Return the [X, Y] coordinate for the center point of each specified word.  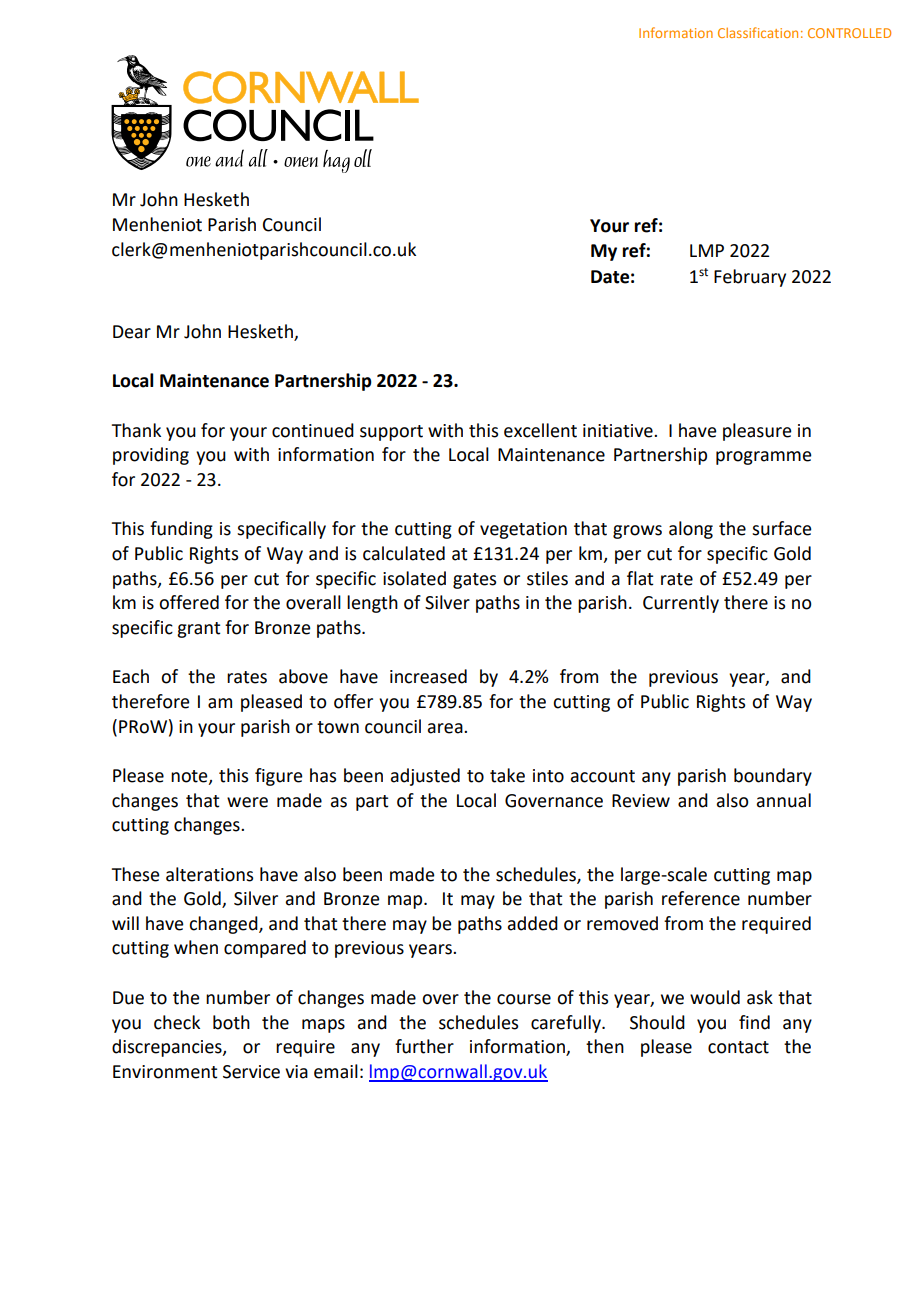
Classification [758, 32]
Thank [136, 430]
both [231, 1022]
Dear [132, 332]
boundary [773, 777]
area [446, 728]
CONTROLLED [849, 33]
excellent [540, 430]
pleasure [757, 432]
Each [131, 676]
